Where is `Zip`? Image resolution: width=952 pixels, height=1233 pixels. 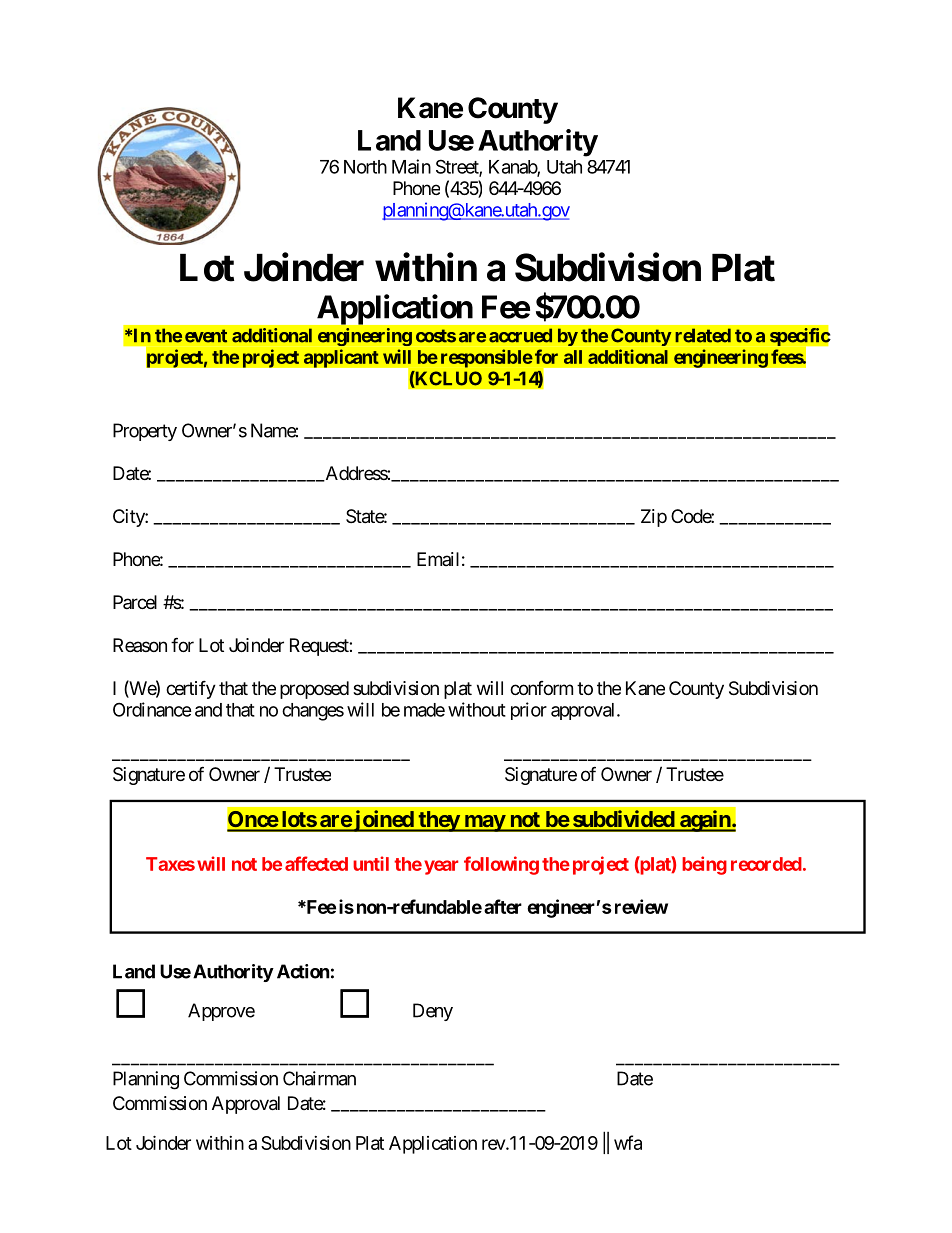 Zip is located at coordinates (654, 518).
